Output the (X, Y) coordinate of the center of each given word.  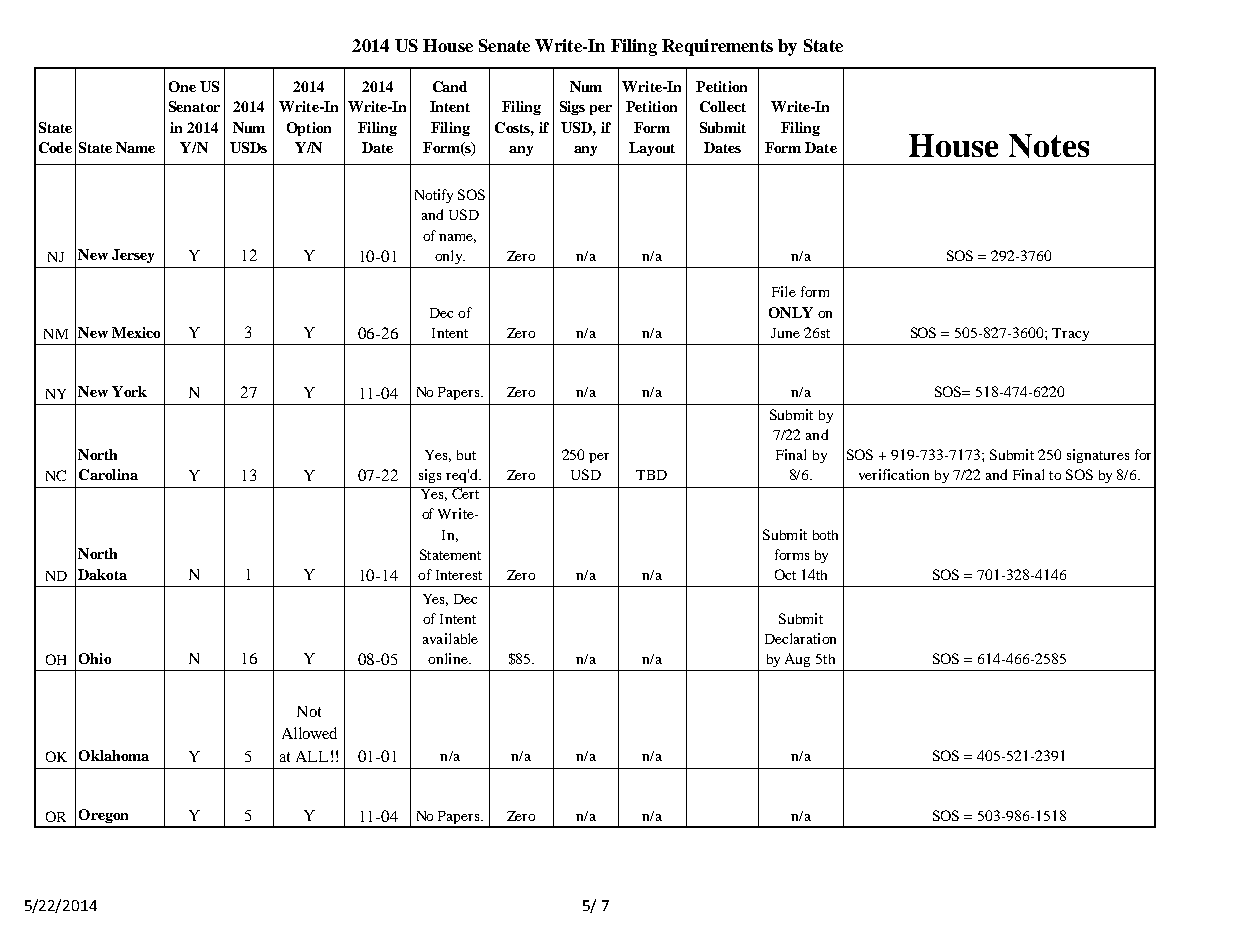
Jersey (133, 256)
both (825, 535)
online (449, 658)
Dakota (102, 574)
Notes (1049, 146)
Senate (504, 45)
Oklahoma (114, 755)
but (466, 455)
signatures (1098, 456)
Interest (459, 575)
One (182, 86)
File (784, 291)
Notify (434, 196)
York (129, 391)
